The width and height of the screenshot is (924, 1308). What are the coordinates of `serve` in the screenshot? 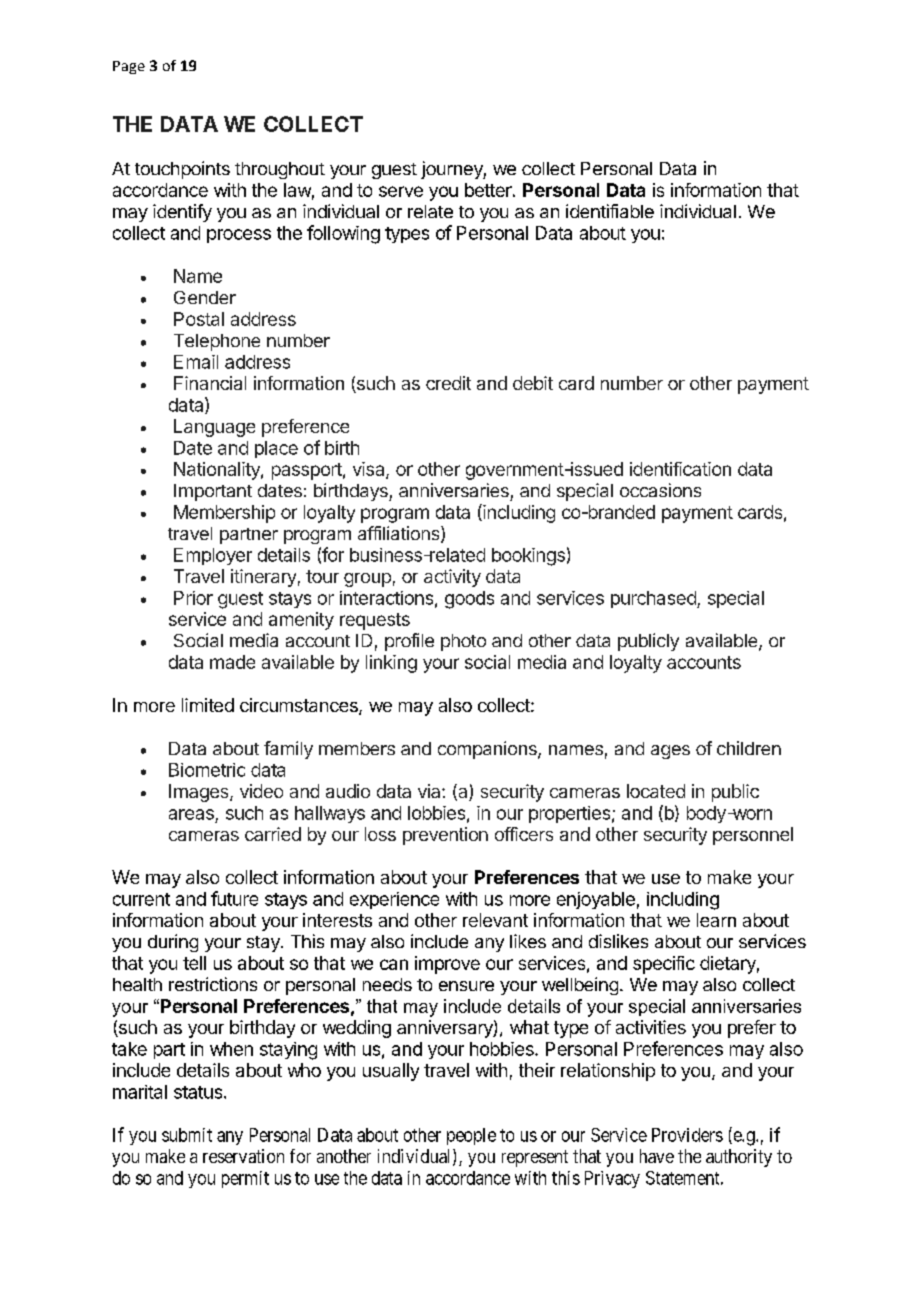 It's located at (401, 191).
